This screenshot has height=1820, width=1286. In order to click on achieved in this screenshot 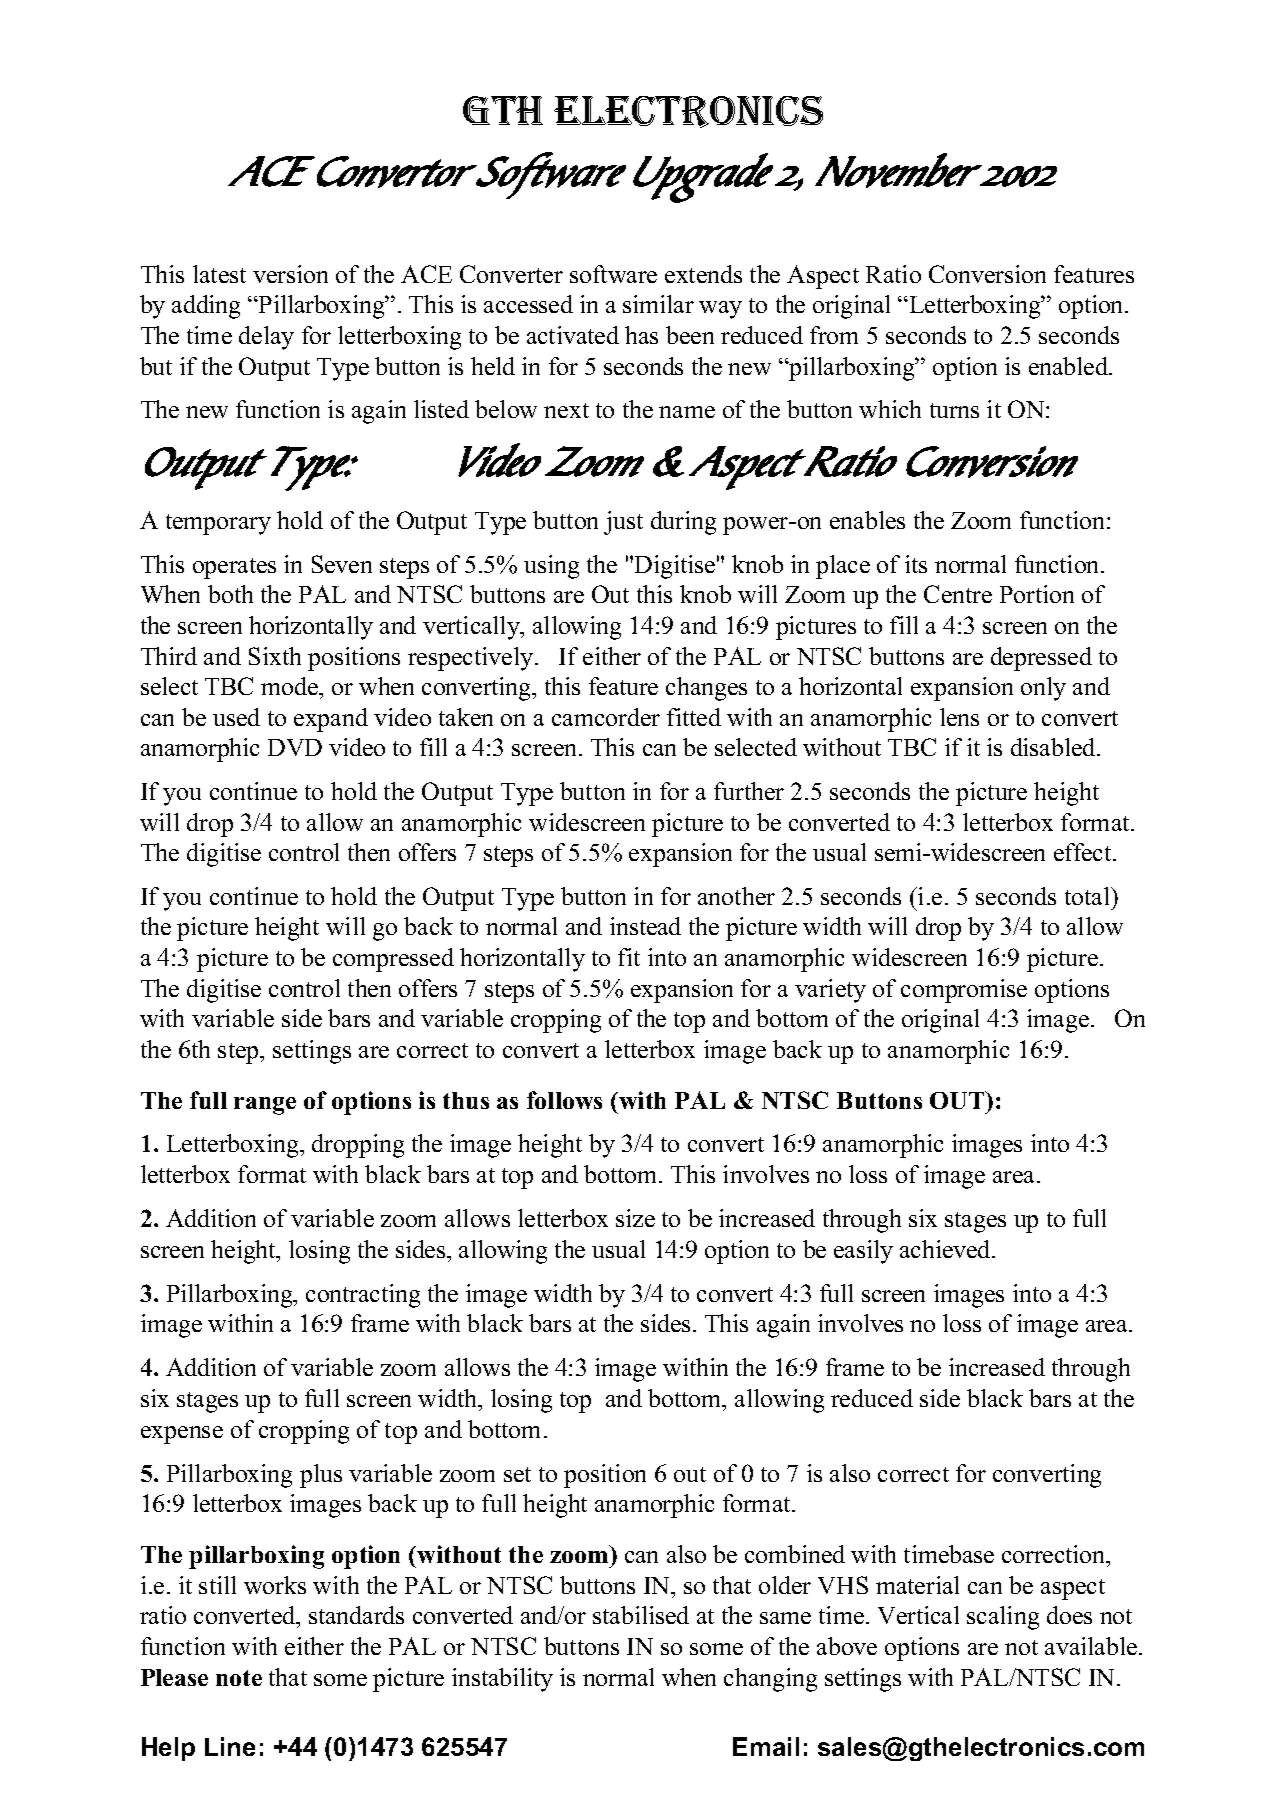, I will do `click(946, 1249)`.
